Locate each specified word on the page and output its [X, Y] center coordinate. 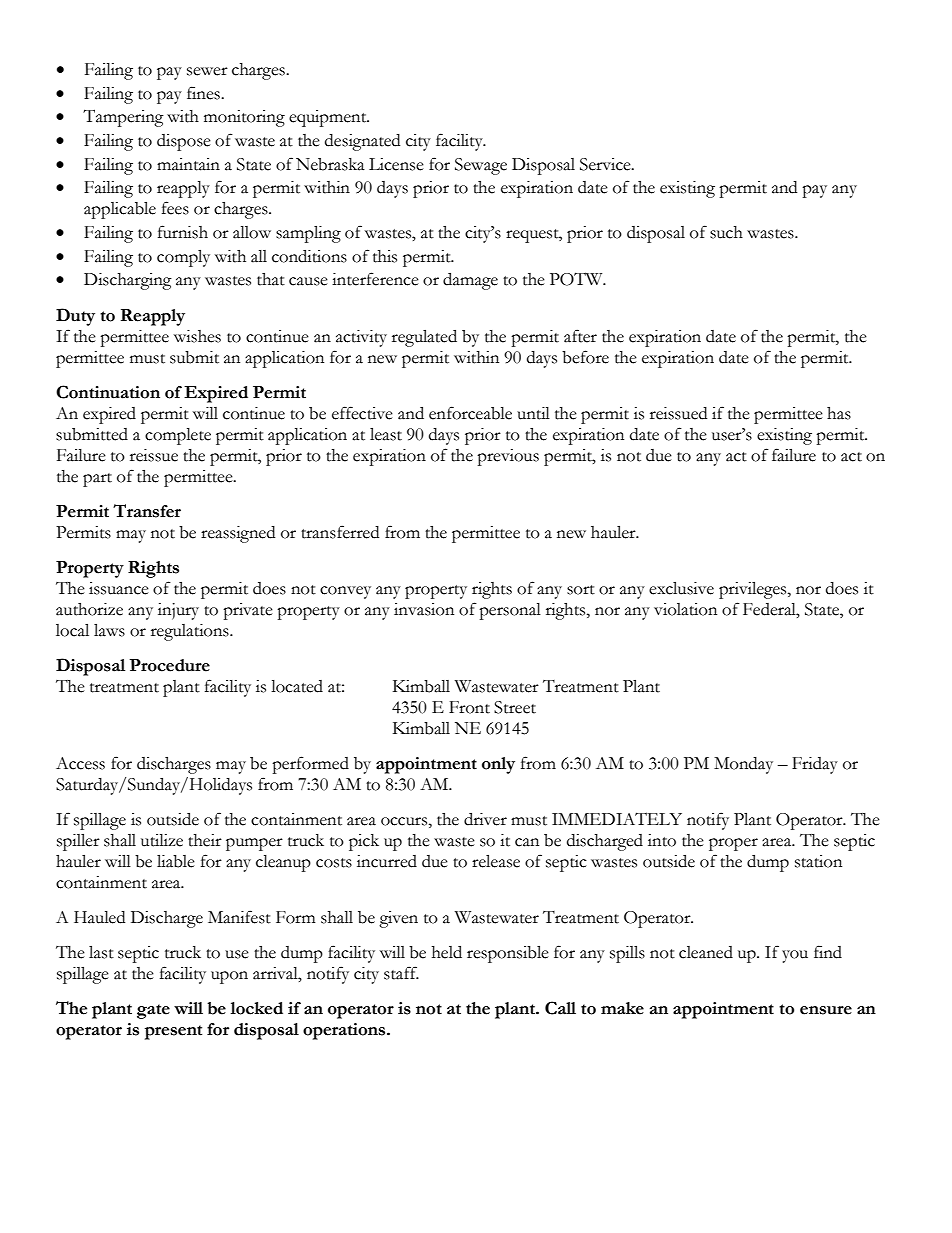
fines [204, 93]
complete [178, 436]
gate [153, 1011]
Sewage [481, 166]
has [839, 413]
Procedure [170, 665]
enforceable [470, 413]
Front [469, 707]
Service [606, 164]
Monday [743, 765]
